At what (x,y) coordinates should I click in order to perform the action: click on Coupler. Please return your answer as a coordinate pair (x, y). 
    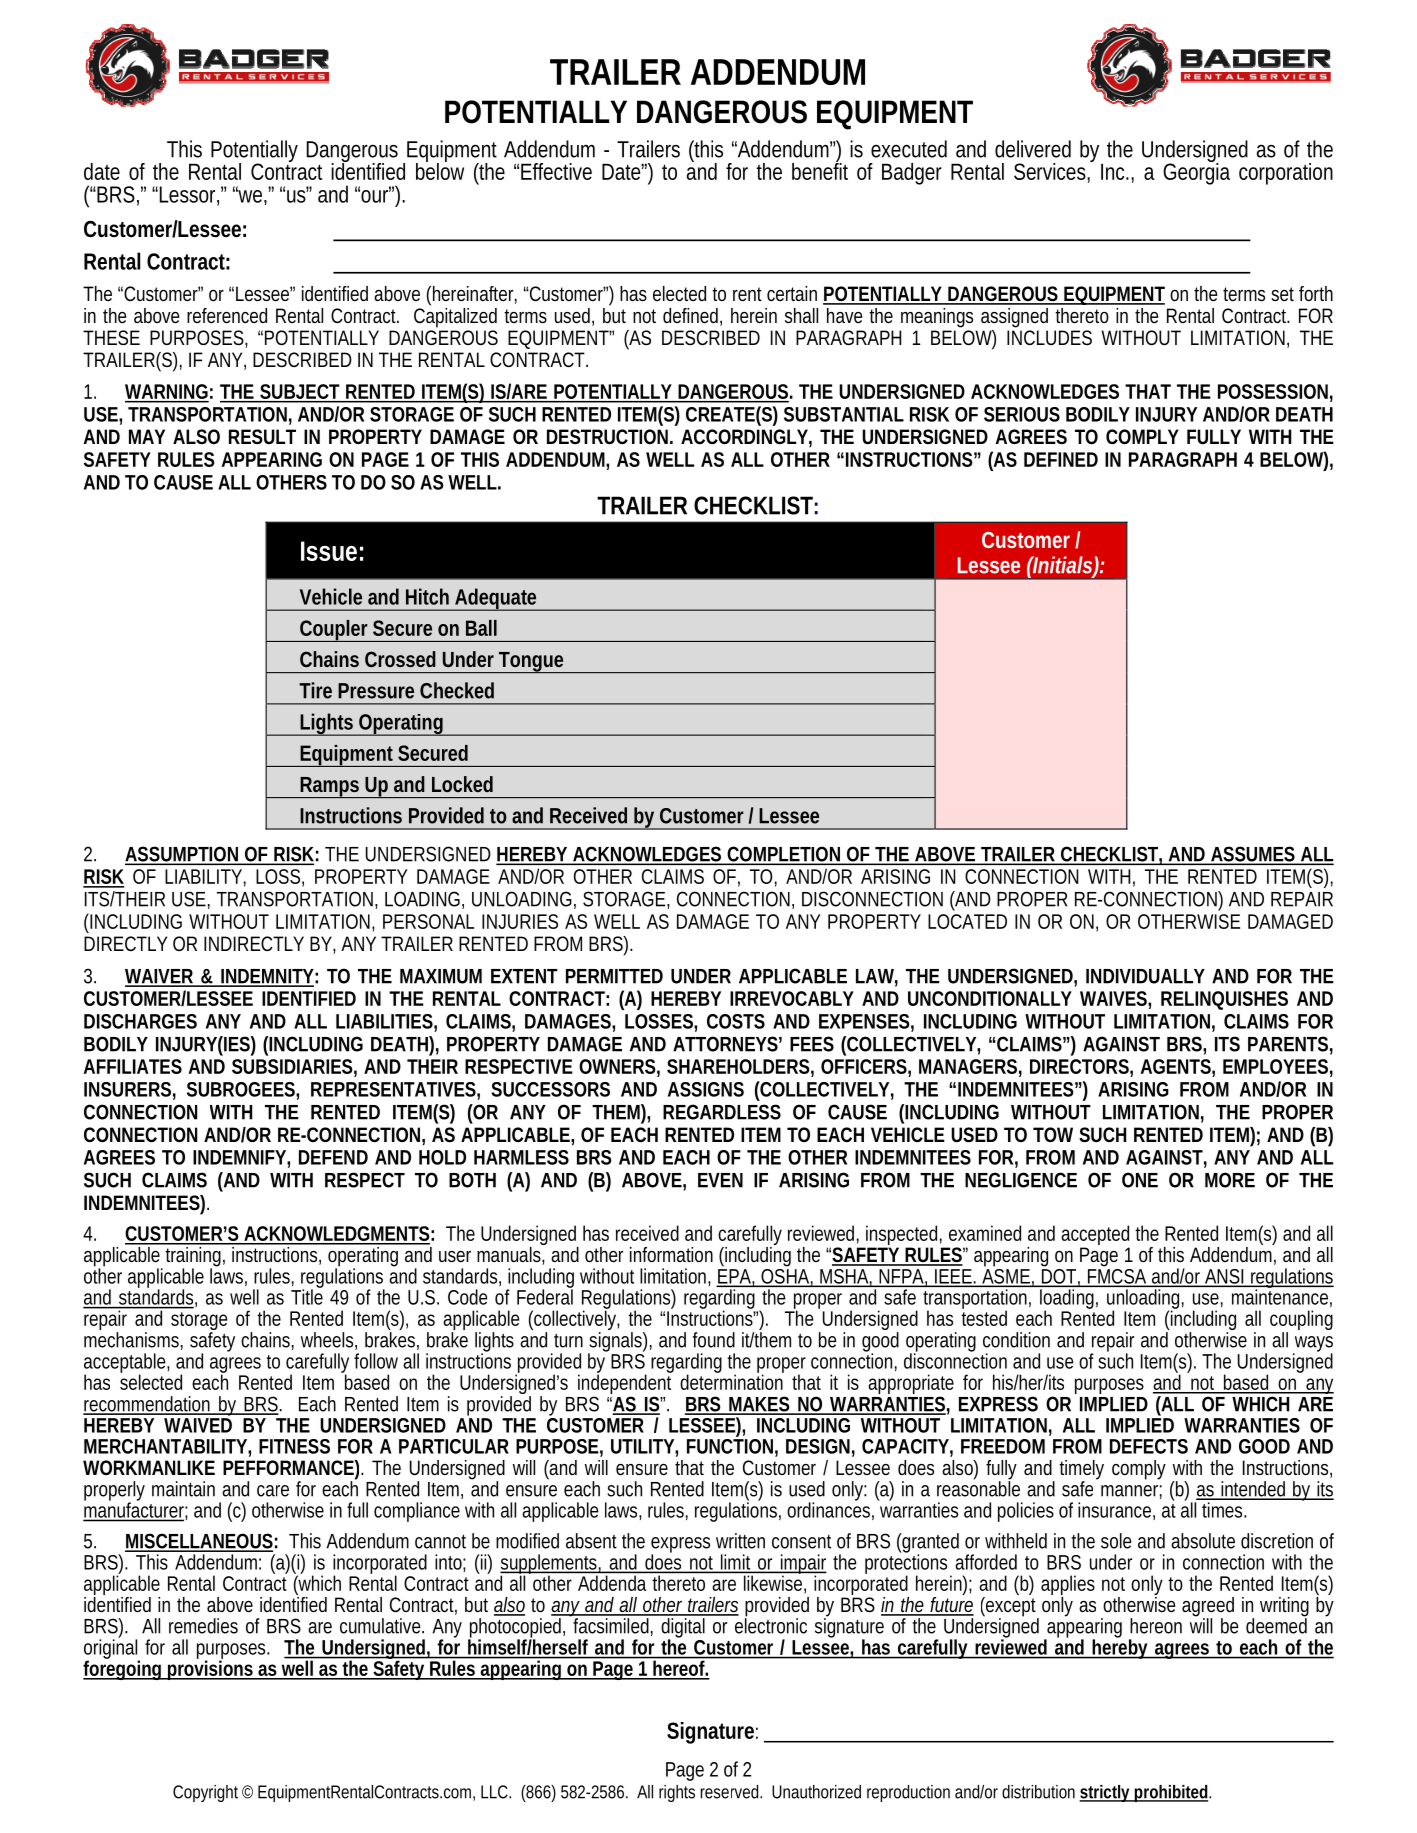
    Looking at the image, I should click on (335, 631).
